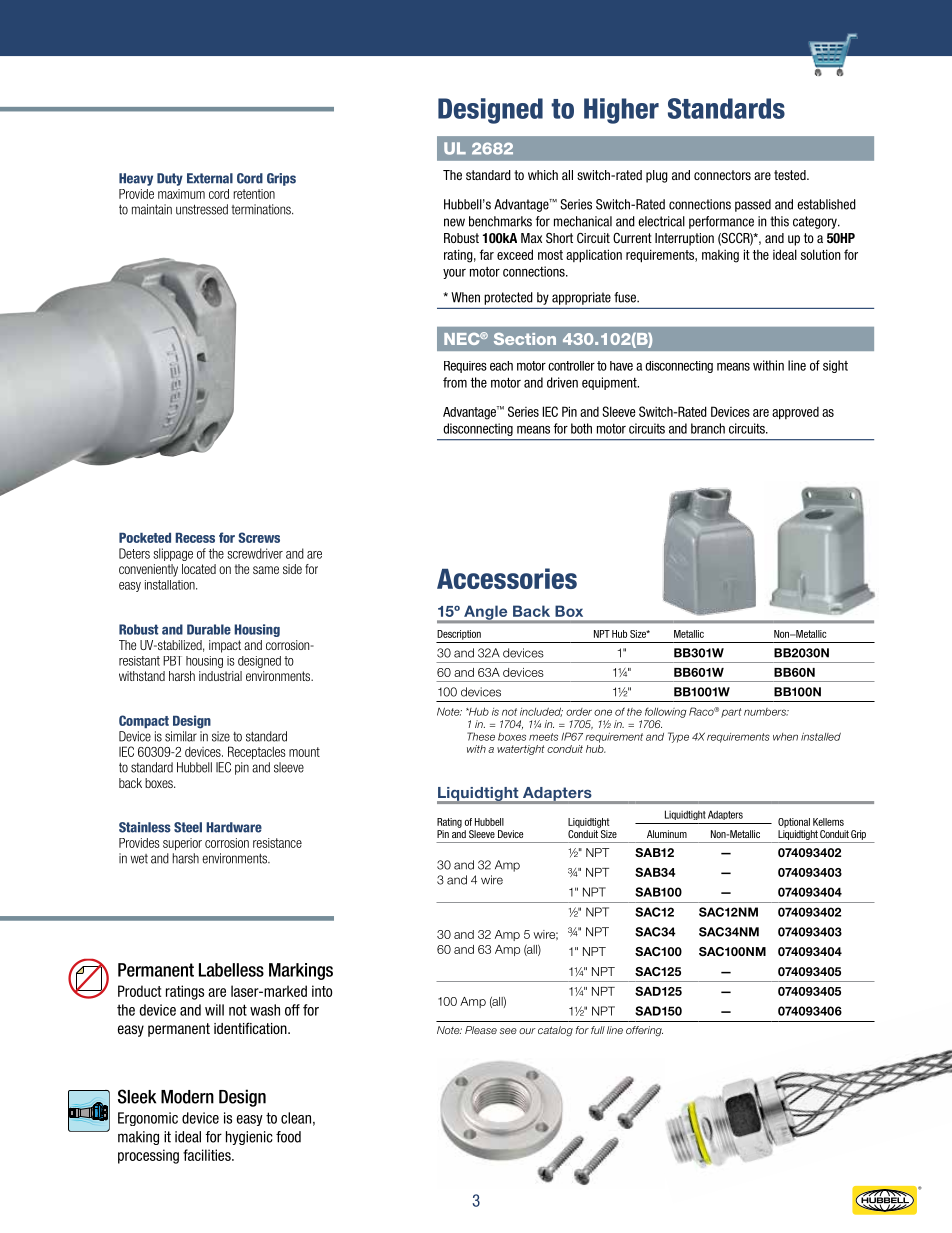 The width and height of the screenshot is (952, 1233). What do you see at coordinates (722, 175) in the screenshot?
I see `connectors` at bounding box center [722, 175].
